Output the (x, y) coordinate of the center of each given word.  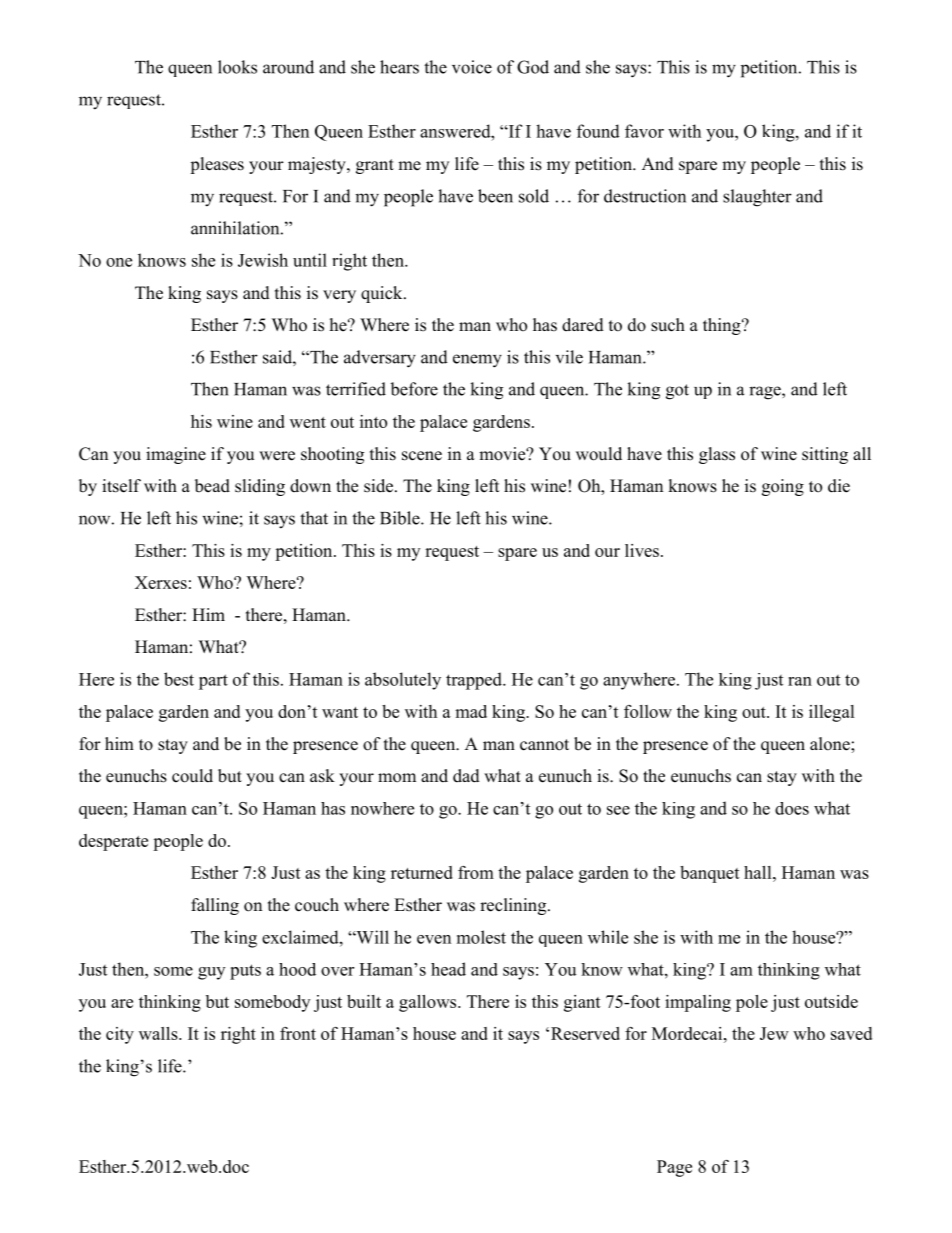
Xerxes (161, 582)
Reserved (585, 1033)
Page (674, 1168)
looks (237, 67)
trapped (475, 681)
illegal (832, 713)
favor (644, 131)
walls (159, 1033)
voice (472, 67)
